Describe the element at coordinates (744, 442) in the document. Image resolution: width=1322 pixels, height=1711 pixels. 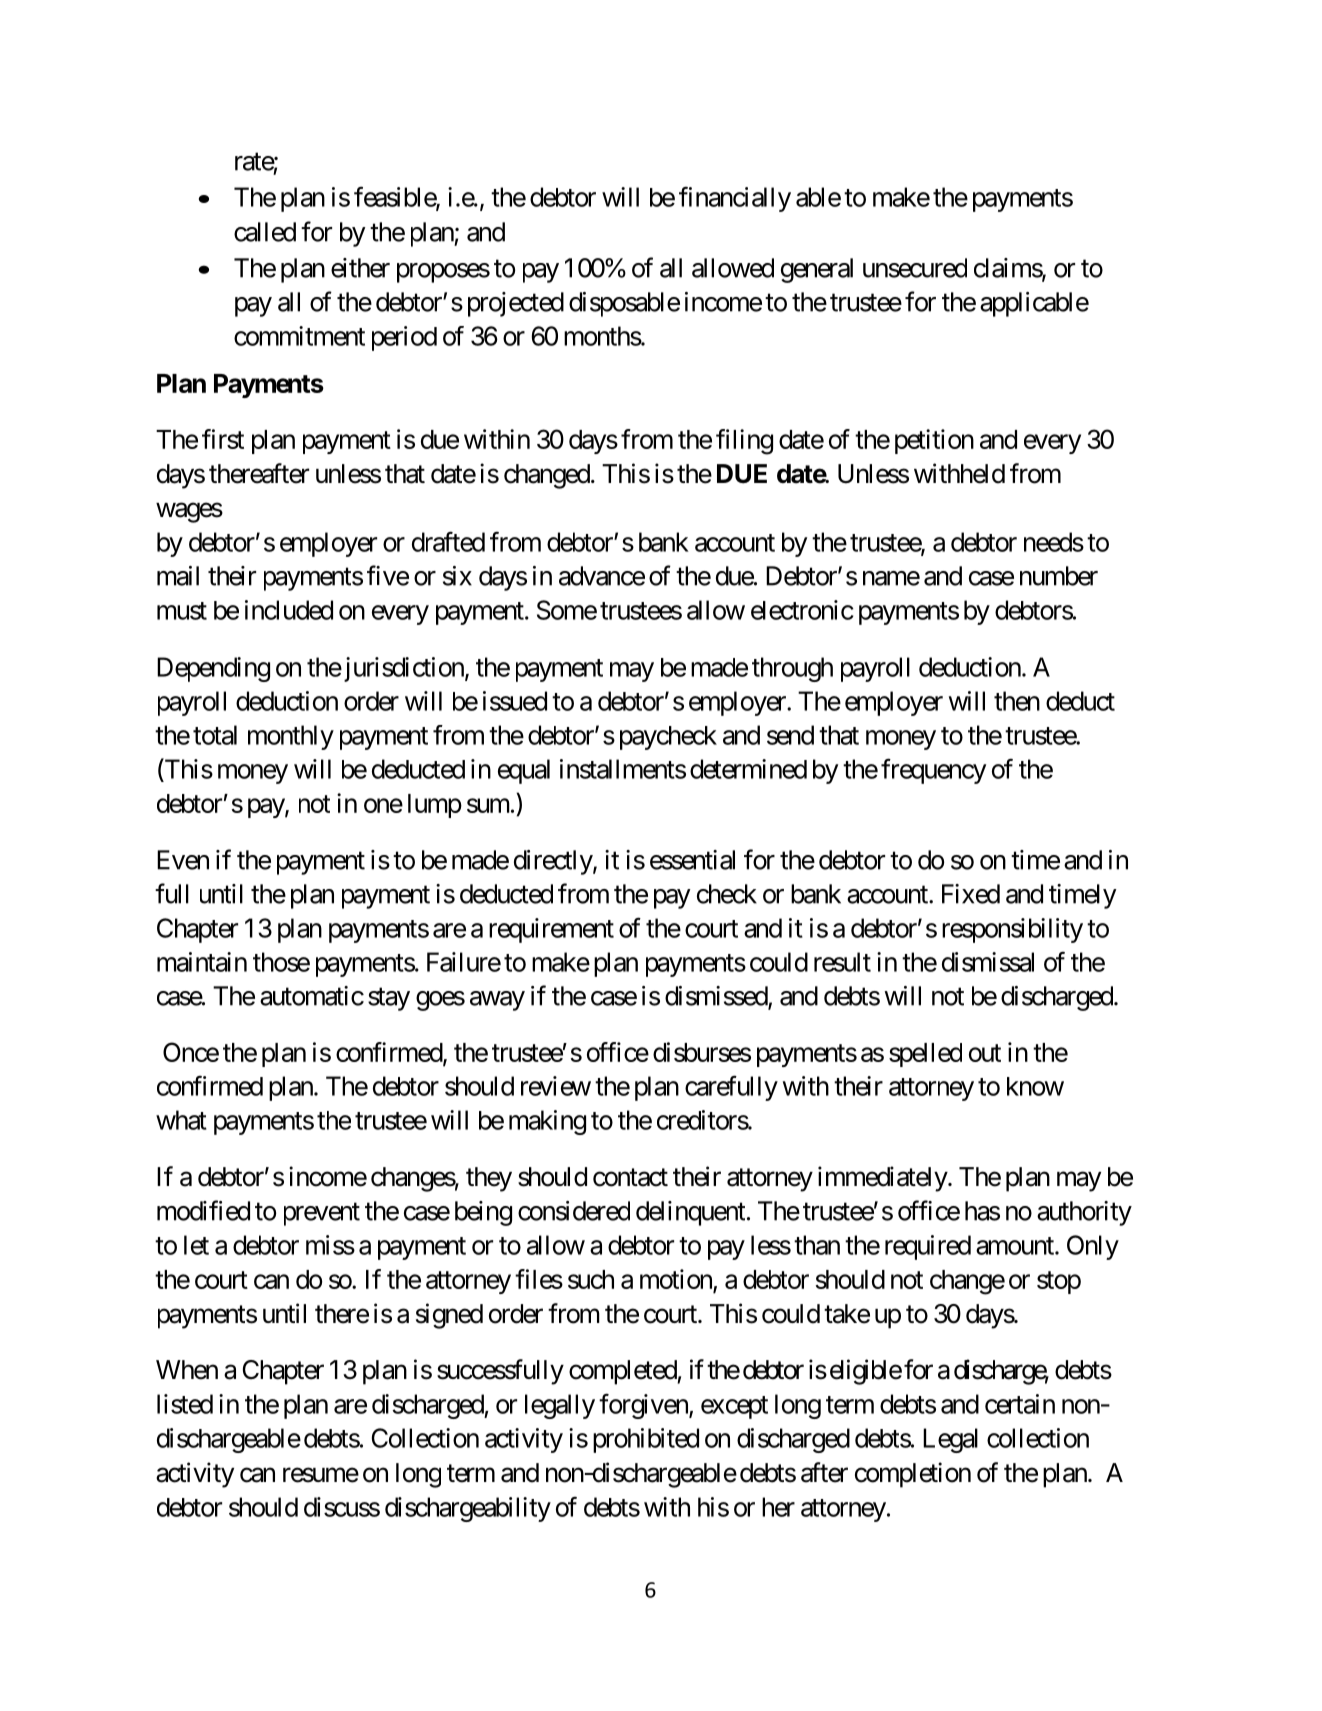
I see `filing` at that location.
